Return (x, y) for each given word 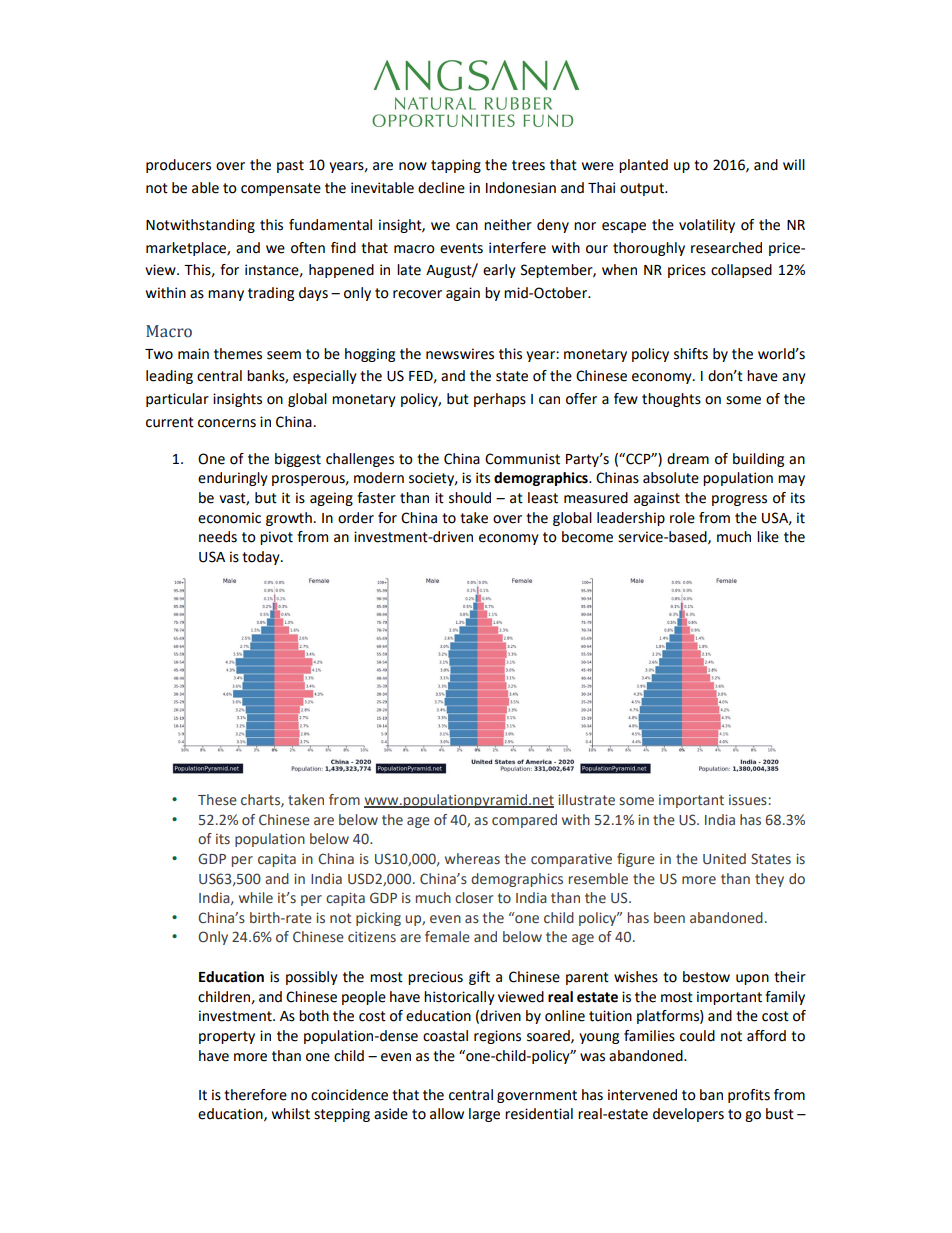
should (470, 498)
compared (524, 821)
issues (748, 800)
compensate (281, 189)
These (217, 800)
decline (441, 188)
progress (739, 500)
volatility (707, 226)
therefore (255, 1095)
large (484, 1115)
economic (229, 518)
